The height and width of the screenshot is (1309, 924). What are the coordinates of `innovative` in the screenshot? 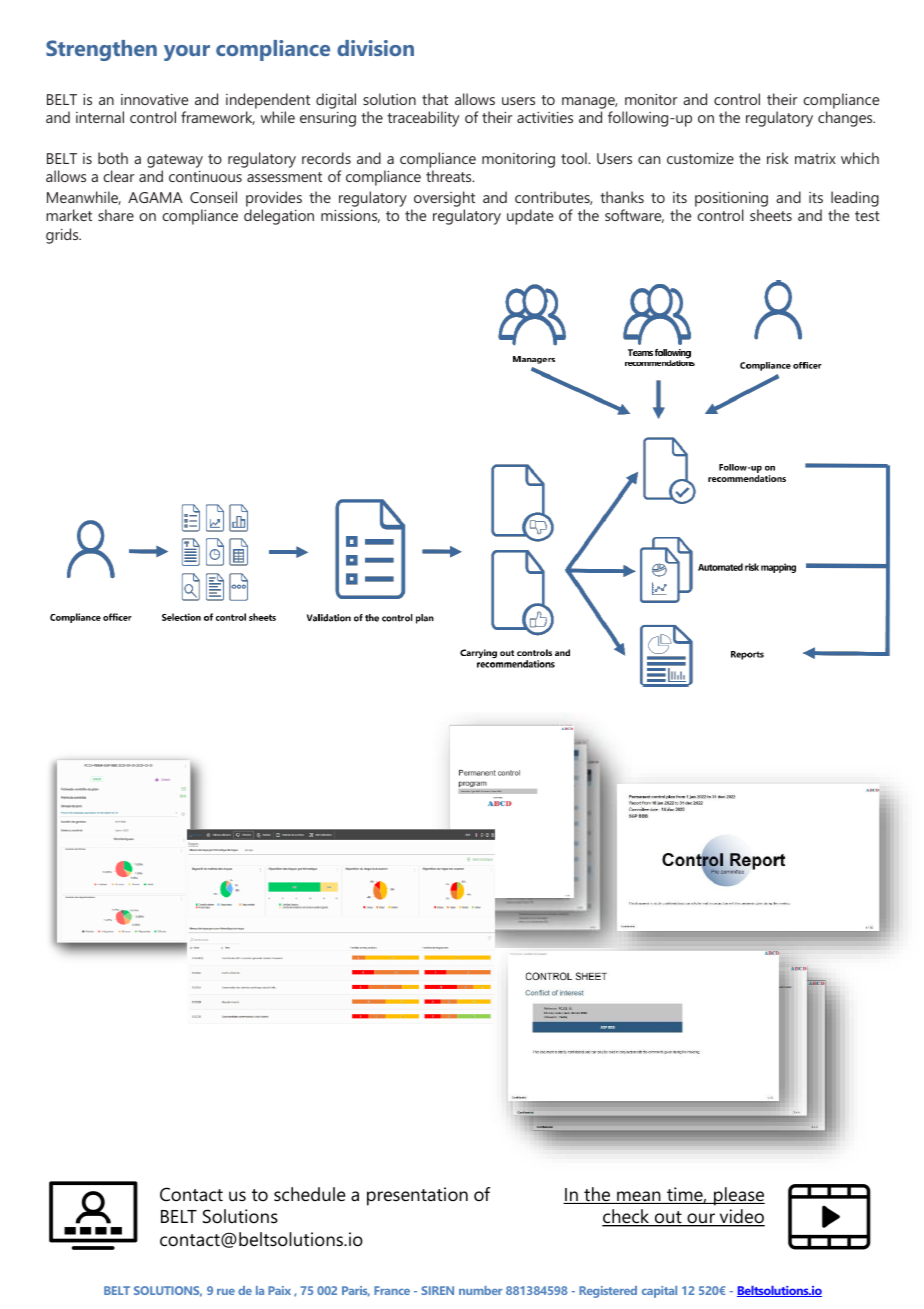 It's located at (154, 99).
